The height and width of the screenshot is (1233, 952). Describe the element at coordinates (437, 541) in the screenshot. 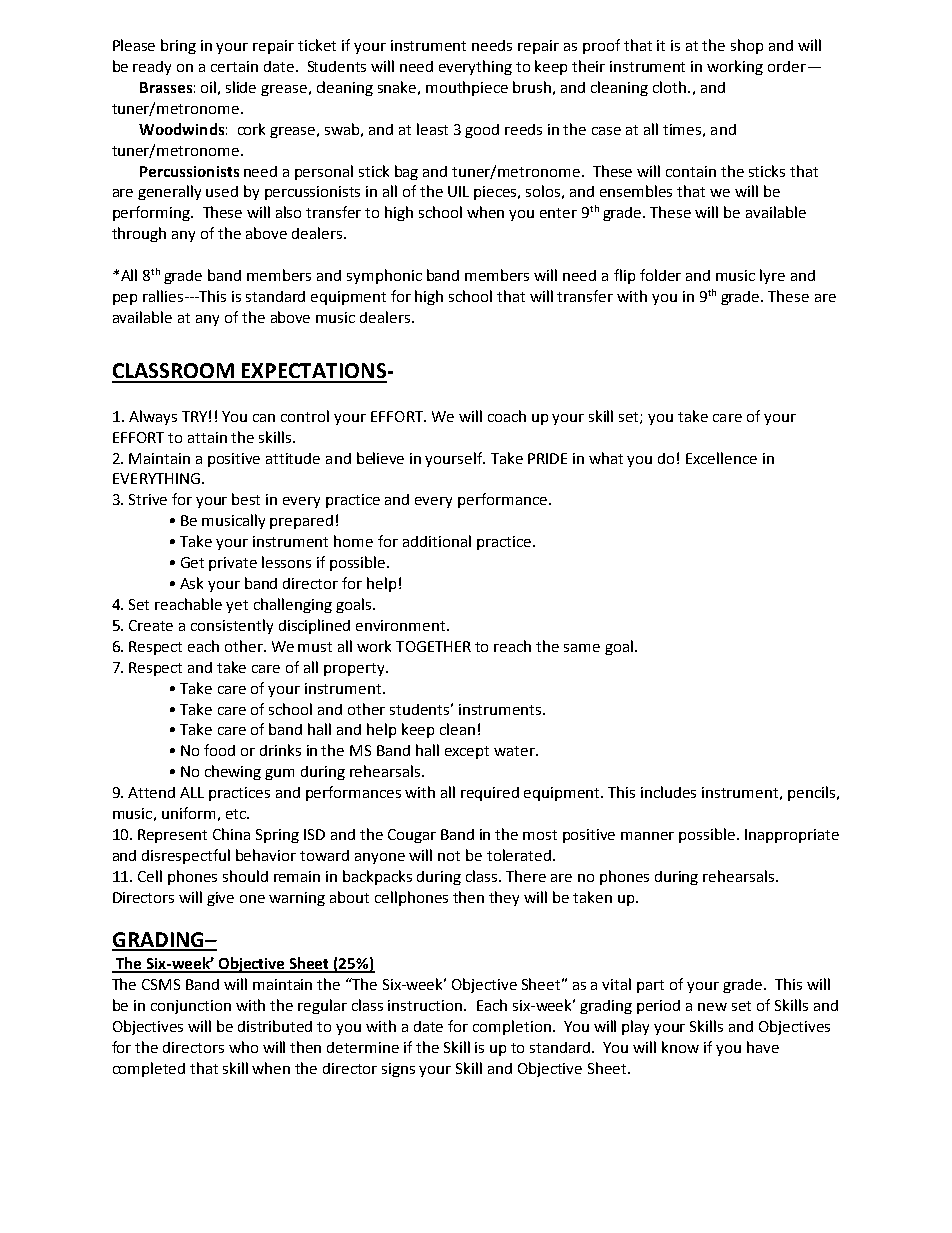

I see `additional` at that location.
